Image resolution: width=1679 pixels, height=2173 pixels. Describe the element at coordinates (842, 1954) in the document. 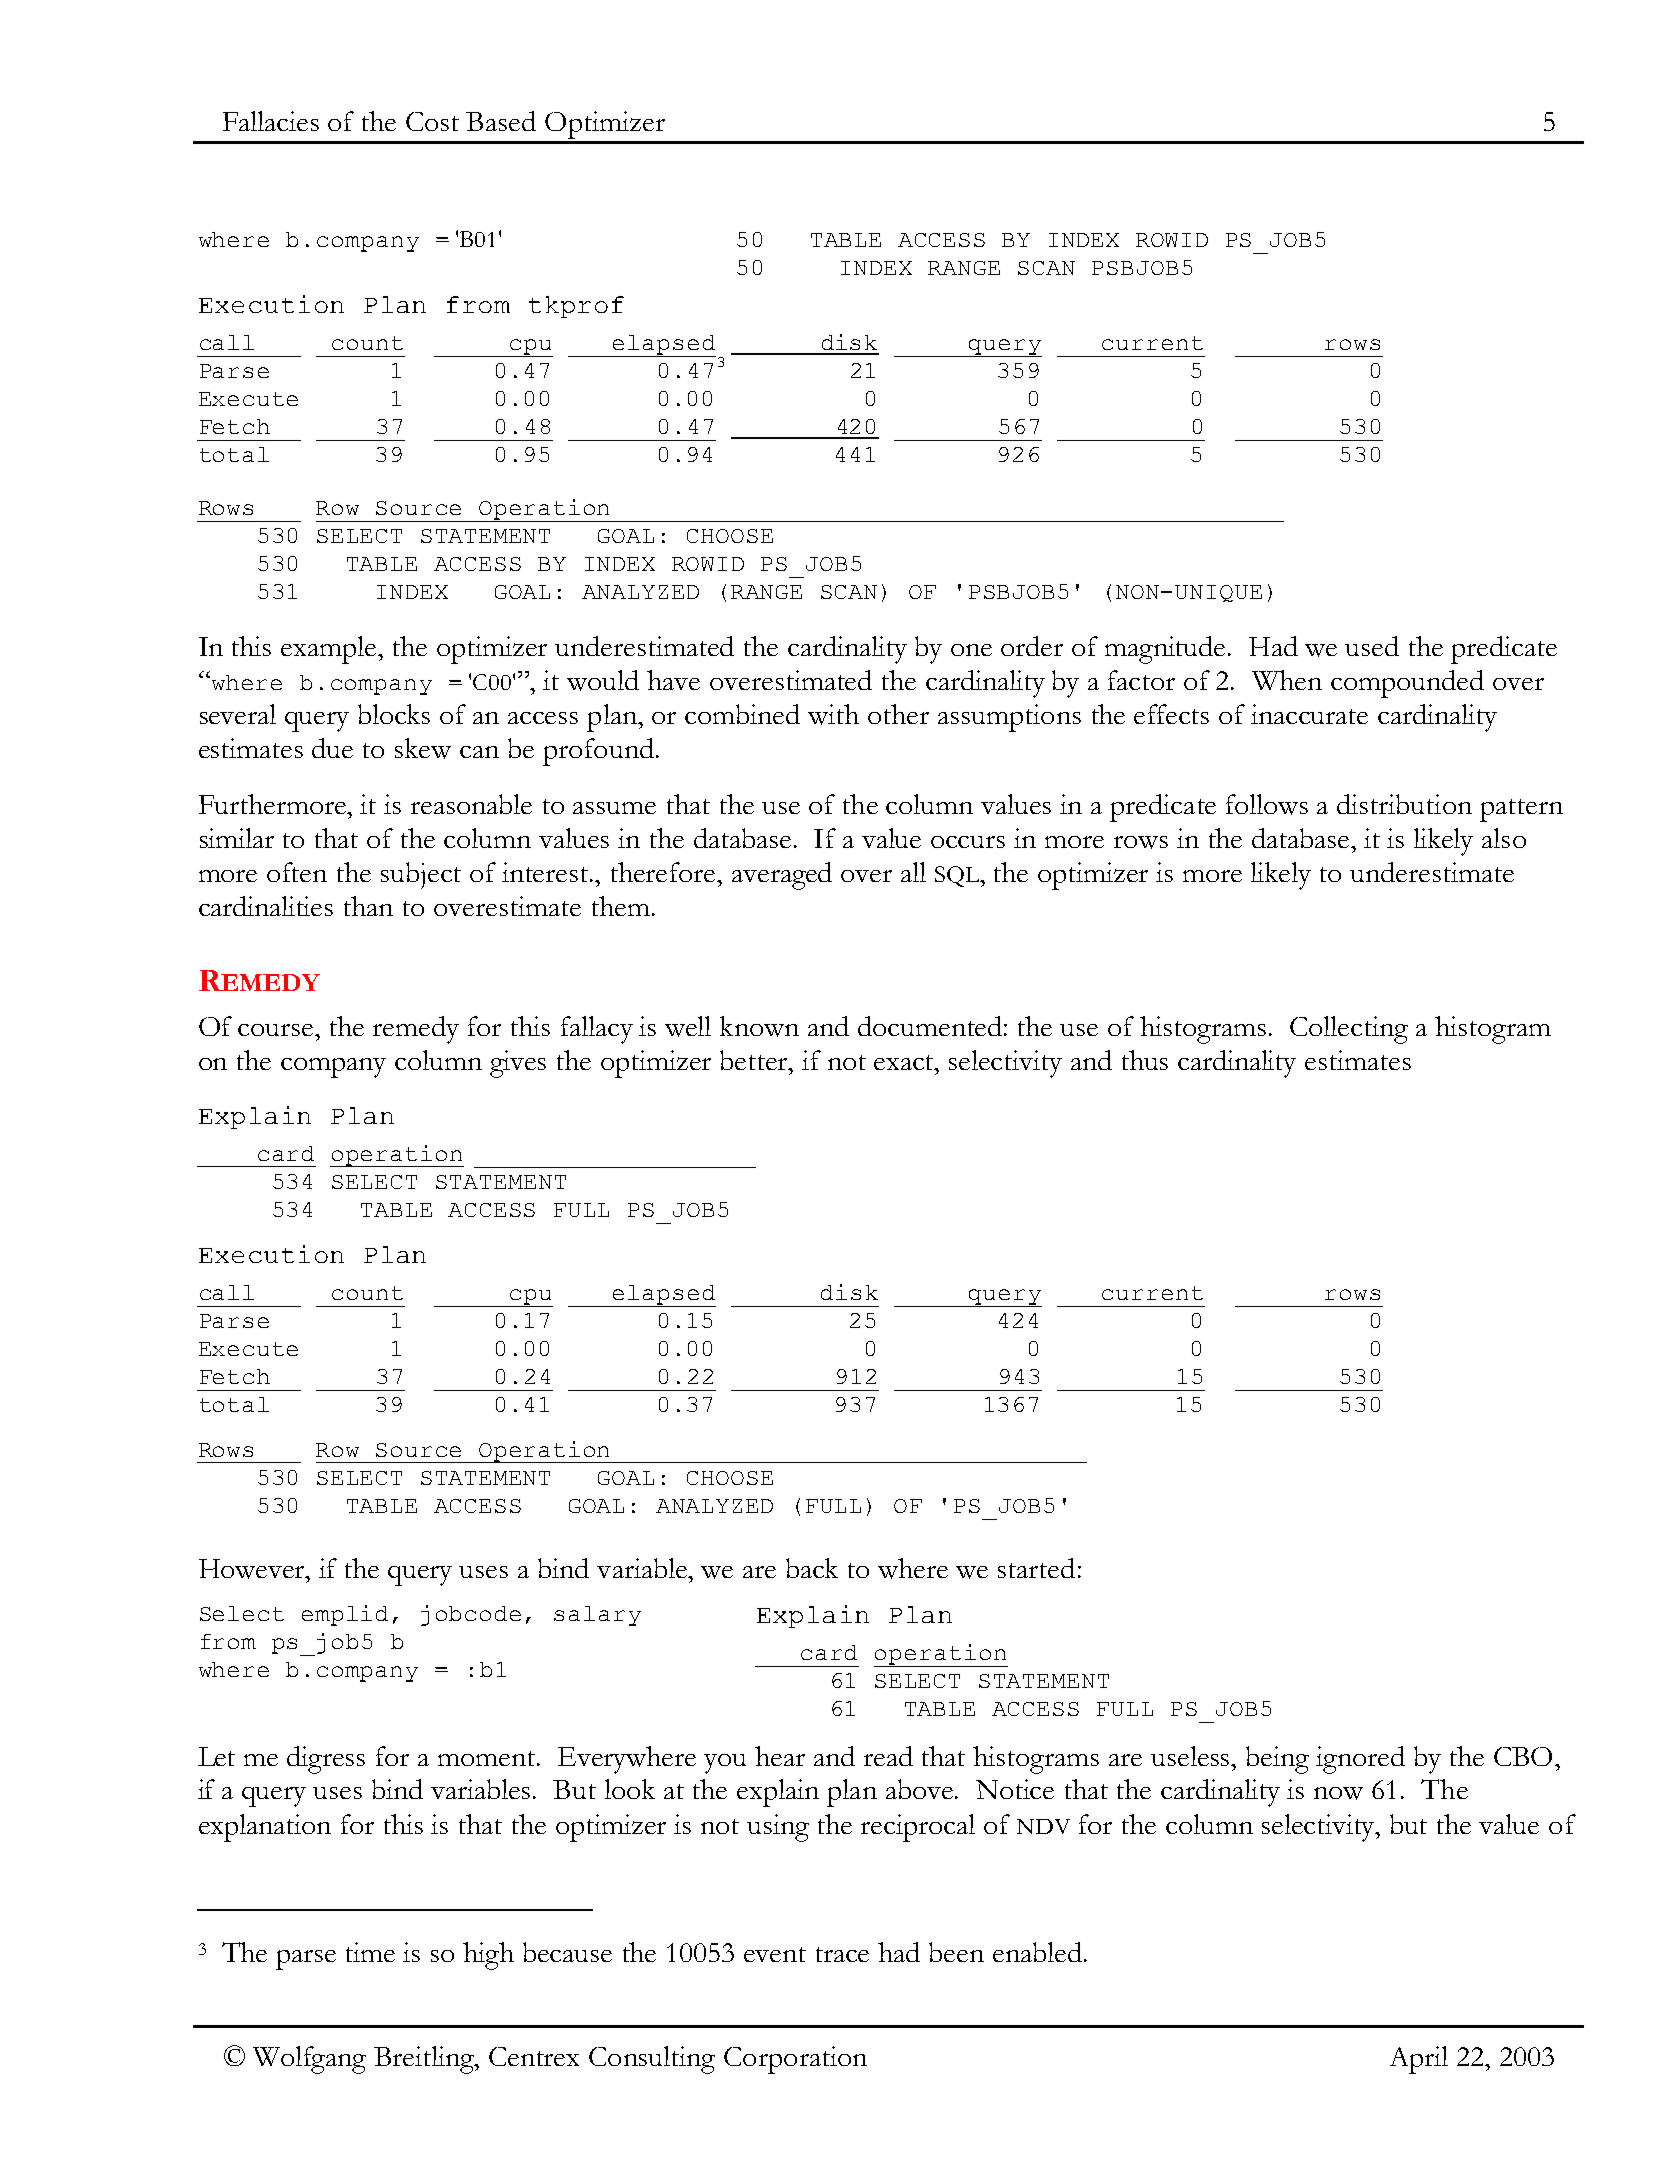

I see `trace` at that location.
